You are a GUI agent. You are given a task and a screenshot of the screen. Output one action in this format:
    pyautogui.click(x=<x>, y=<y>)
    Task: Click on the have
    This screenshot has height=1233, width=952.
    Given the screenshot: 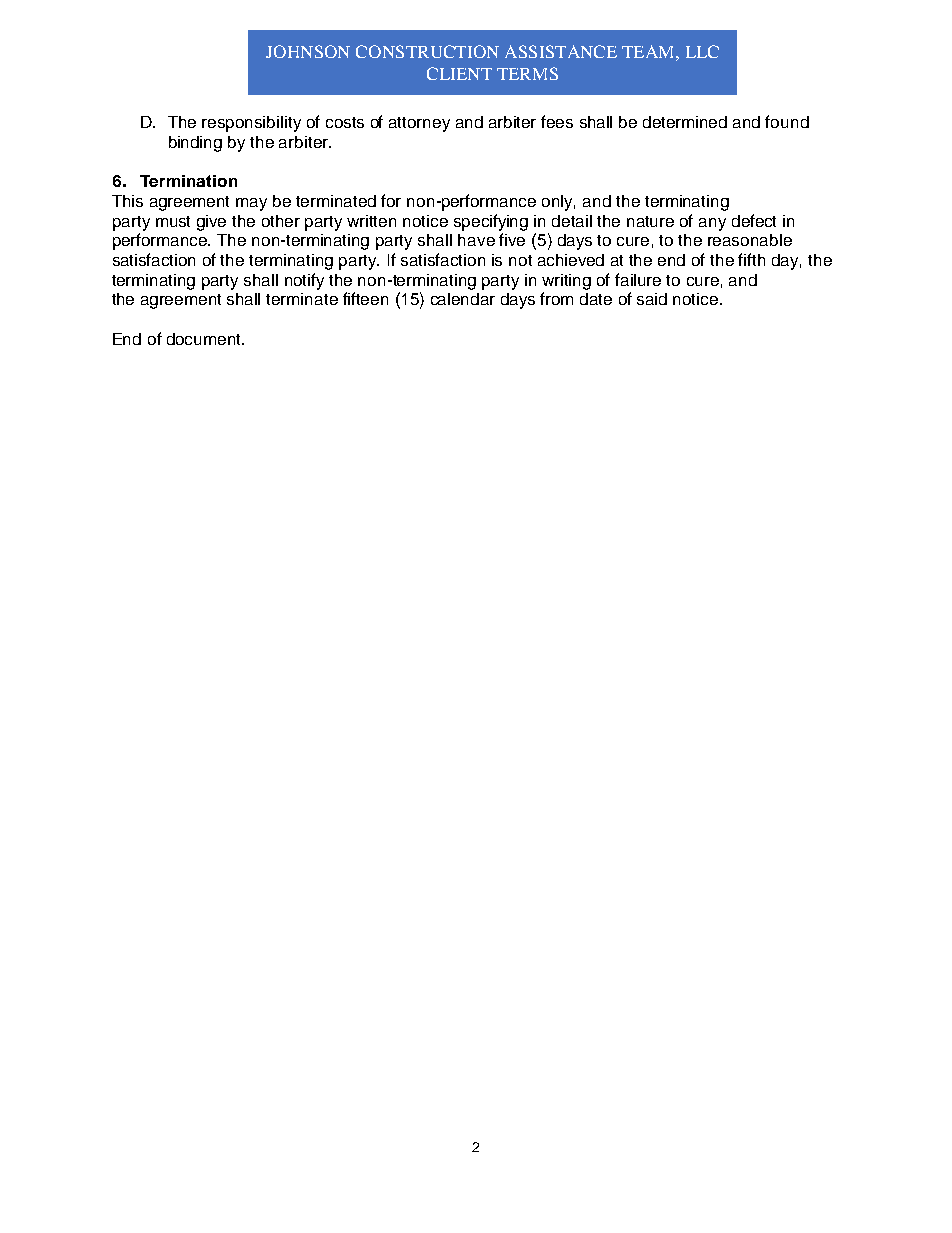 What is the action you would take?
    pyautogui.click(x=476, y=240)
